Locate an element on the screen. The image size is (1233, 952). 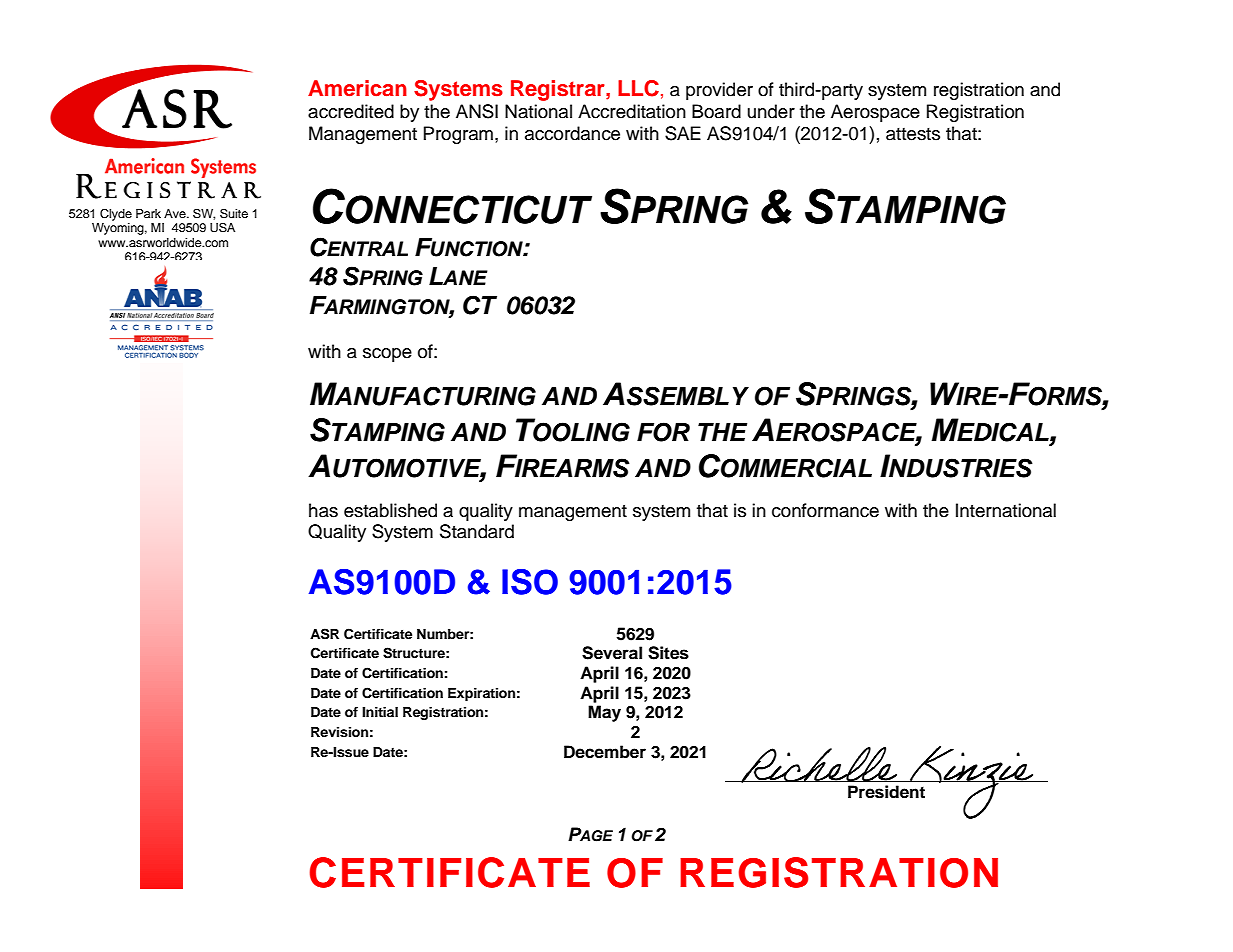
established is located at coordinates (390, 510).
